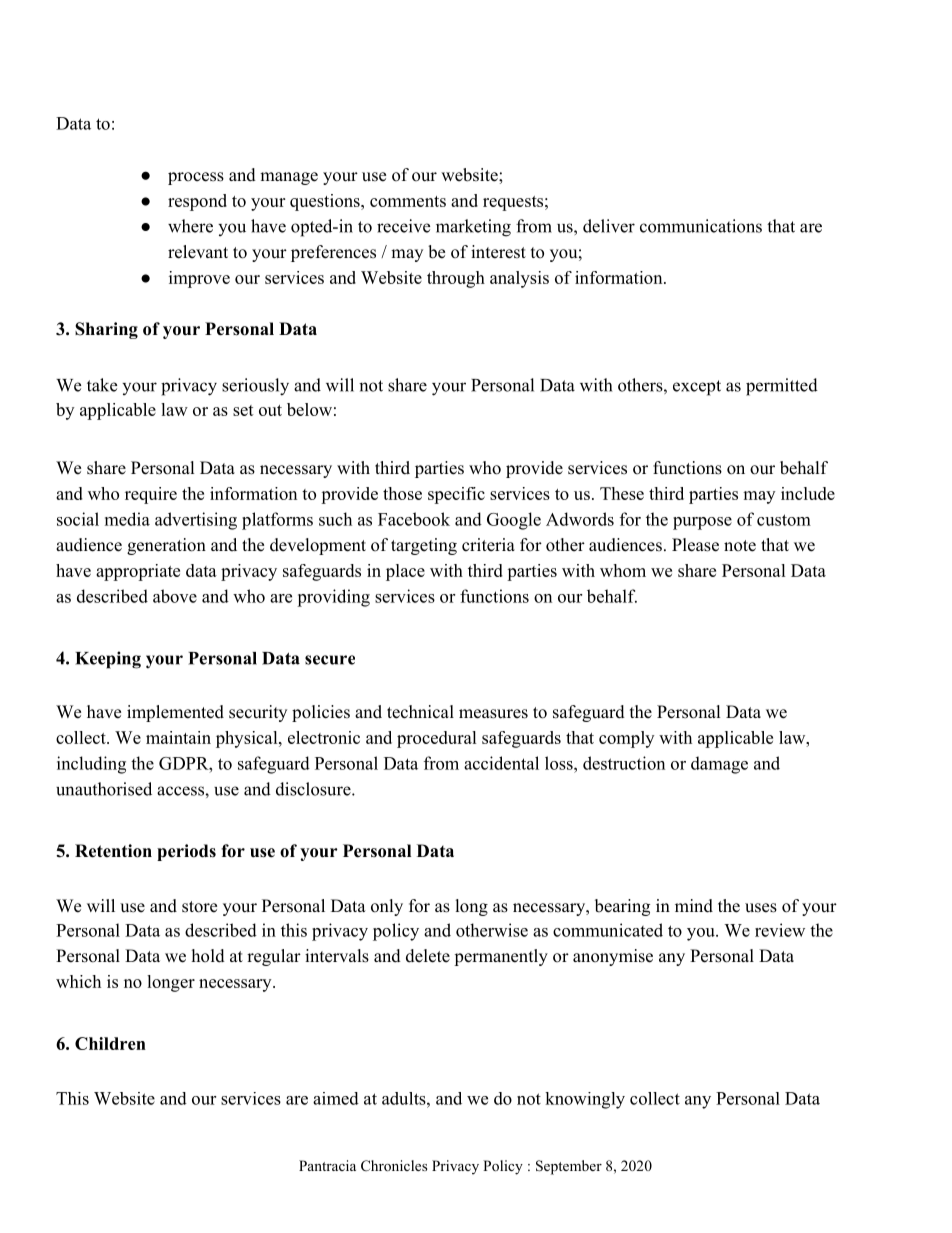  What do you see at coordinates (585, 1100) in the screenshot?
I see `knowingly` at bounding box center [585, 1100].
